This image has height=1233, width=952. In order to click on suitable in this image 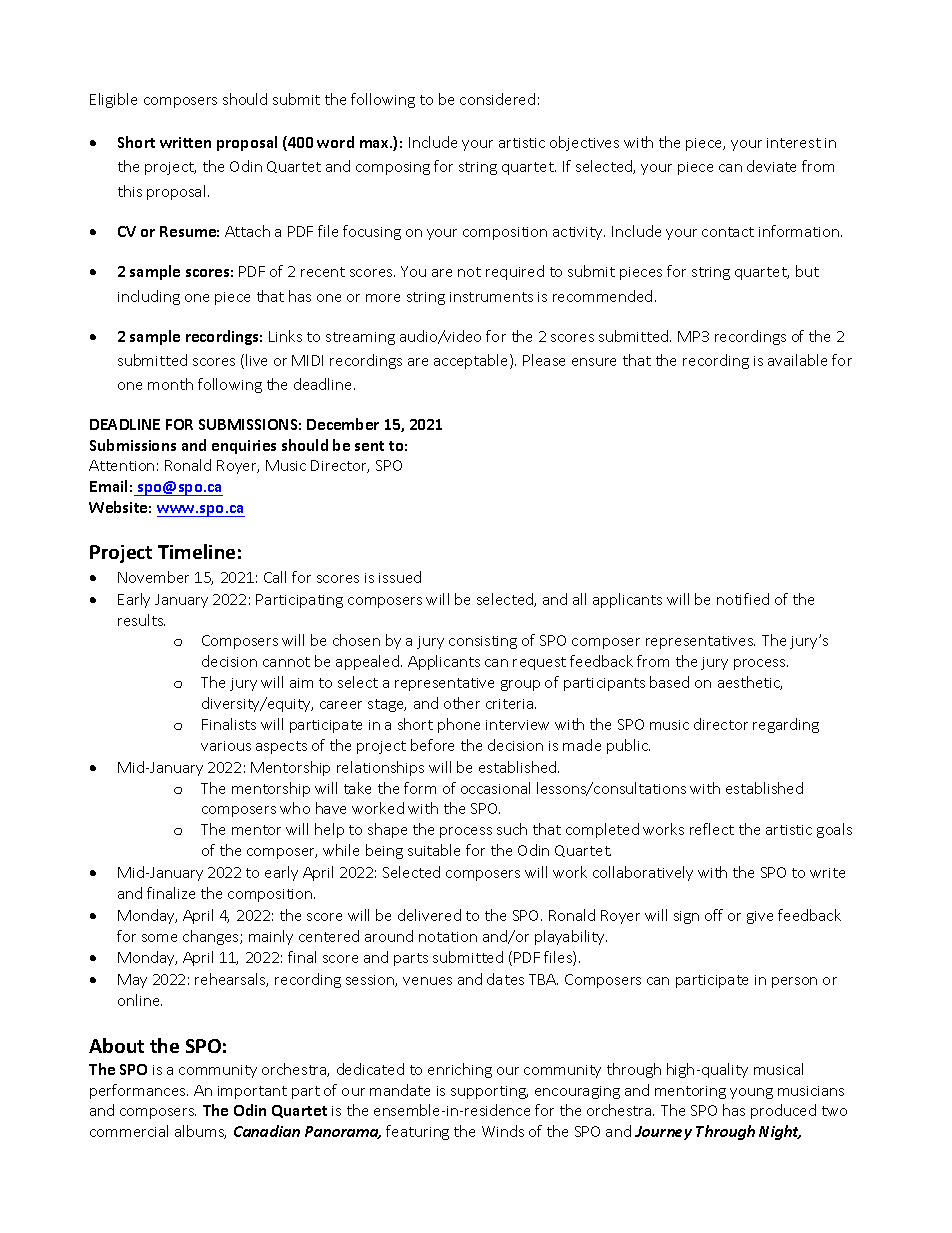, I will do `click(434, 850)`.
